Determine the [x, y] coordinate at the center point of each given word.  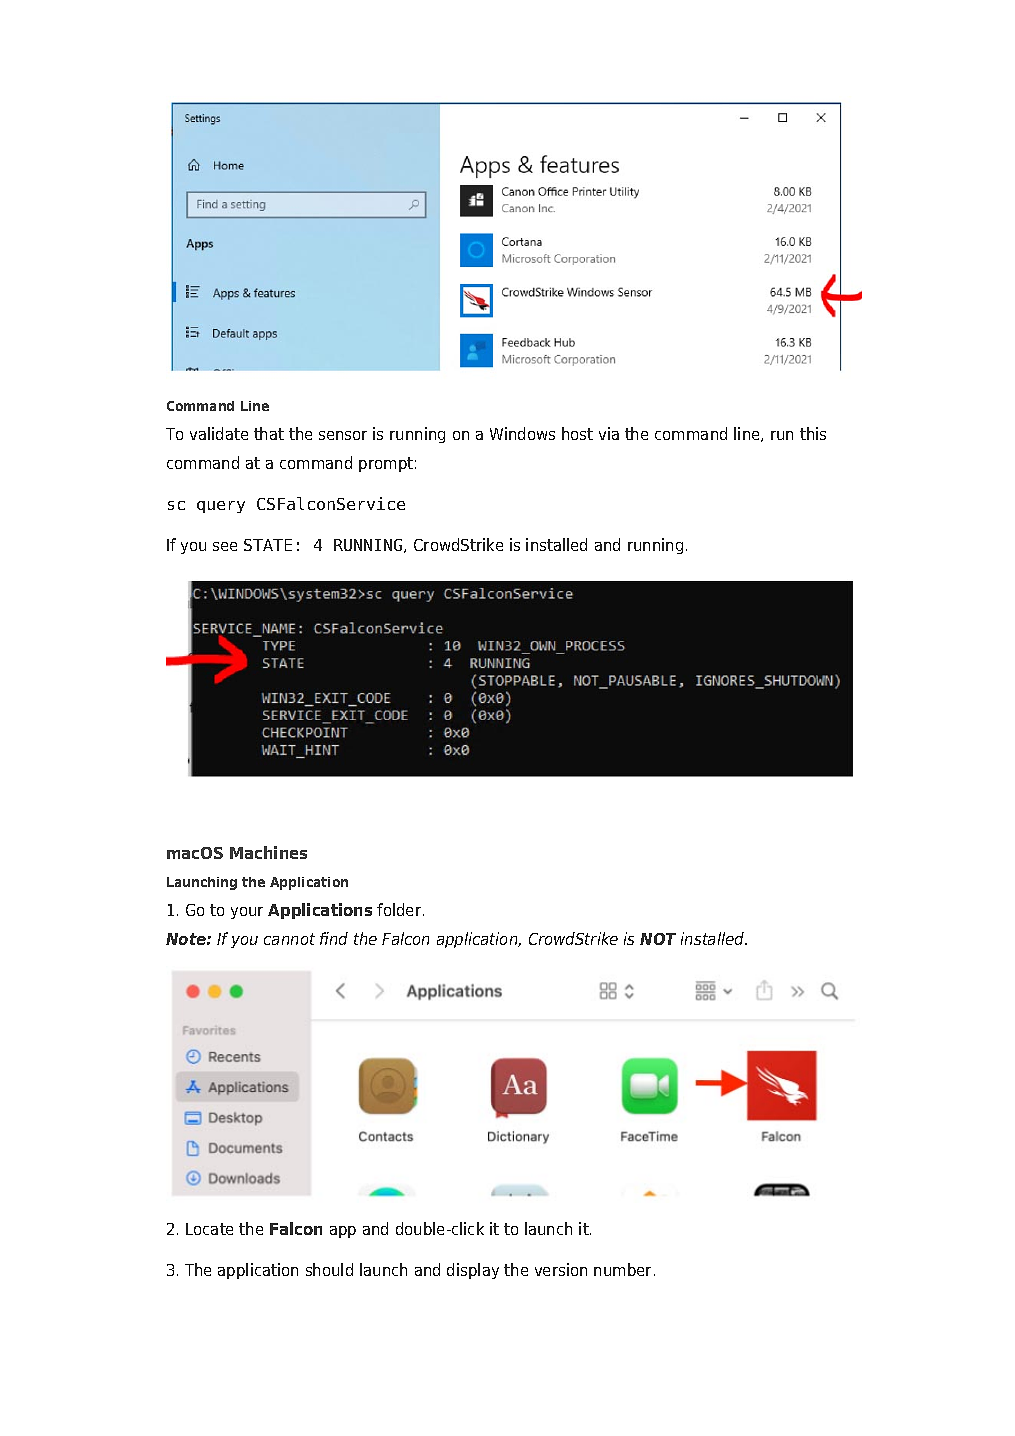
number [624, 1269]
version [561, 1269]
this [813, 433]
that [269, 433]
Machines [268, 852]
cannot [289, 939]
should [329, 1269]
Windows [522, 433]
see [225, 546]
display [473, 1271]
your [247, 913]
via [609, 433]
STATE [268, 545]
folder [400, 909]
